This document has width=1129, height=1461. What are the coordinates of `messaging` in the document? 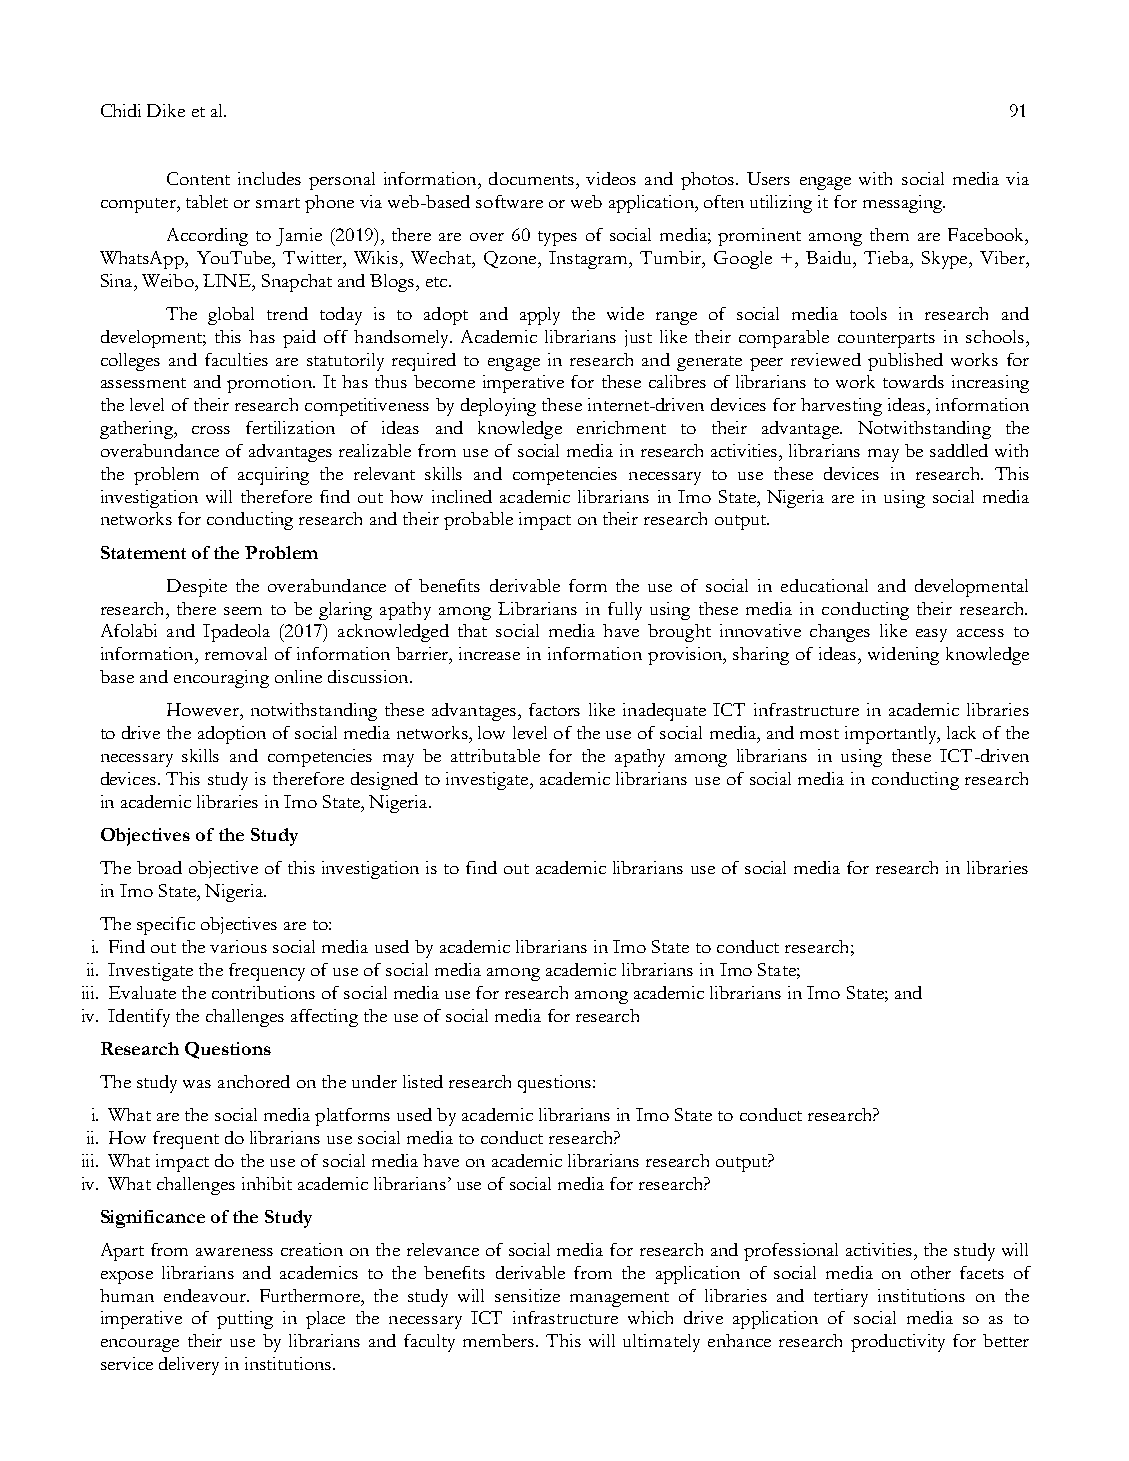 It's located at (904, 204).
